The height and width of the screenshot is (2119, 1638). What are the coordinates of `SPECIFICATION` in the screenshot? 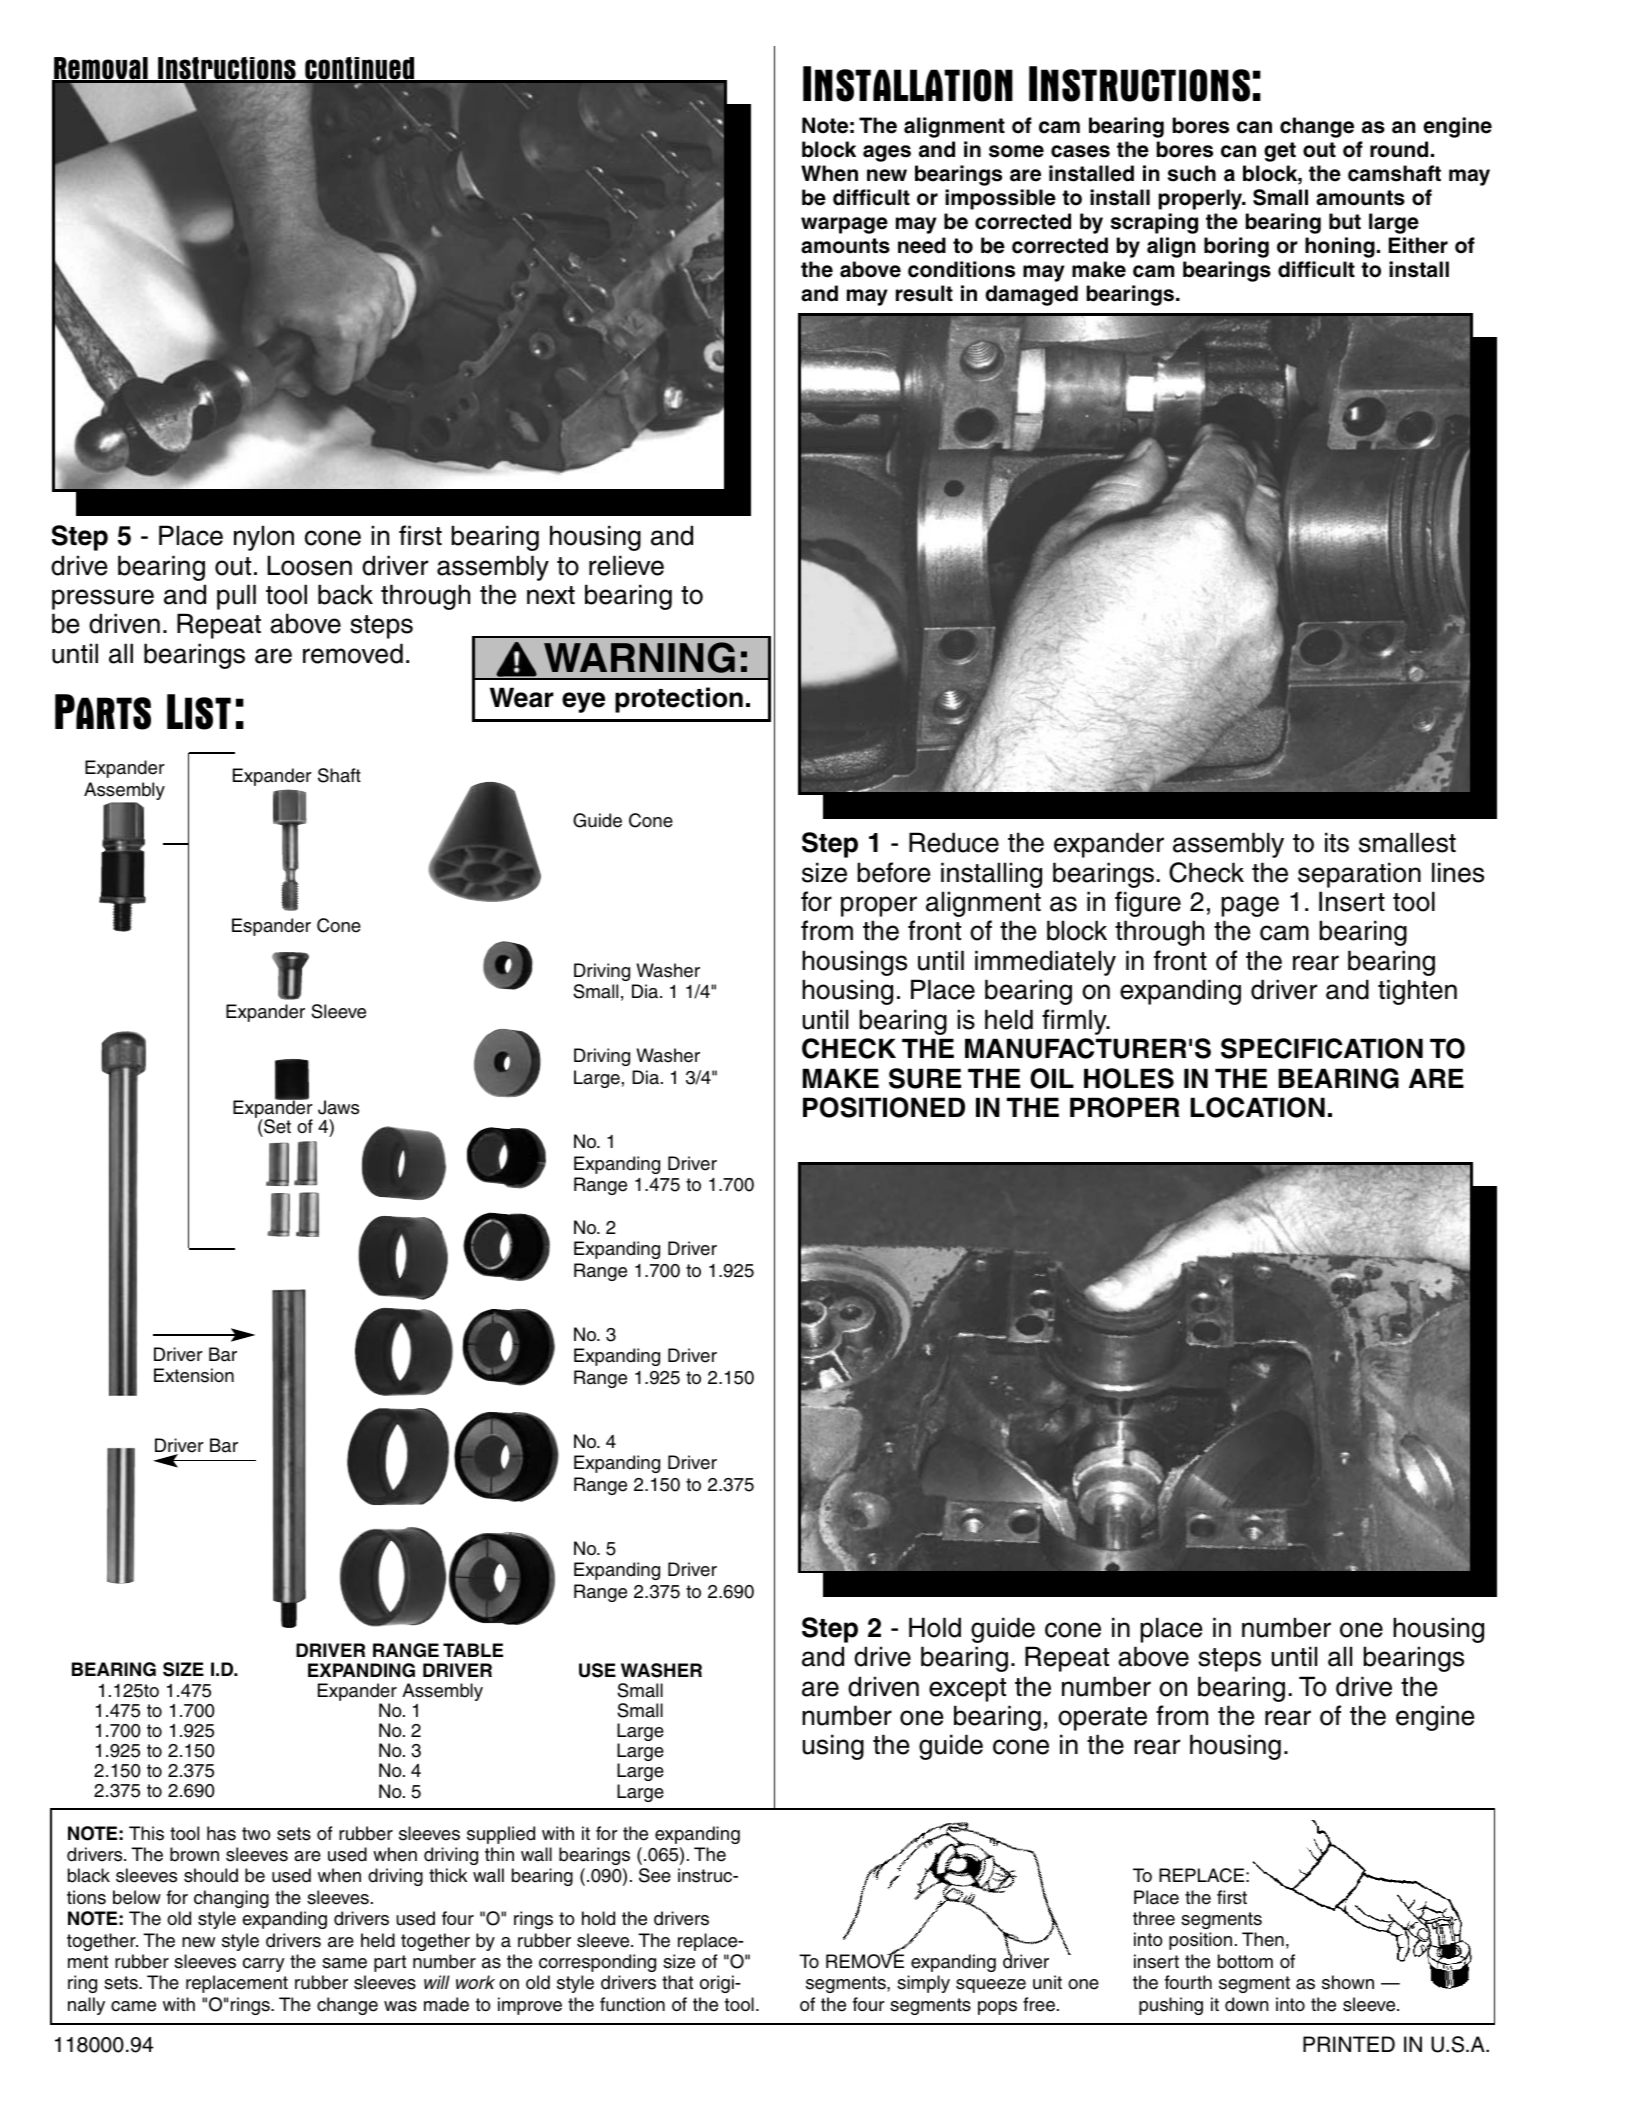 It's located at (1322, 1048).
